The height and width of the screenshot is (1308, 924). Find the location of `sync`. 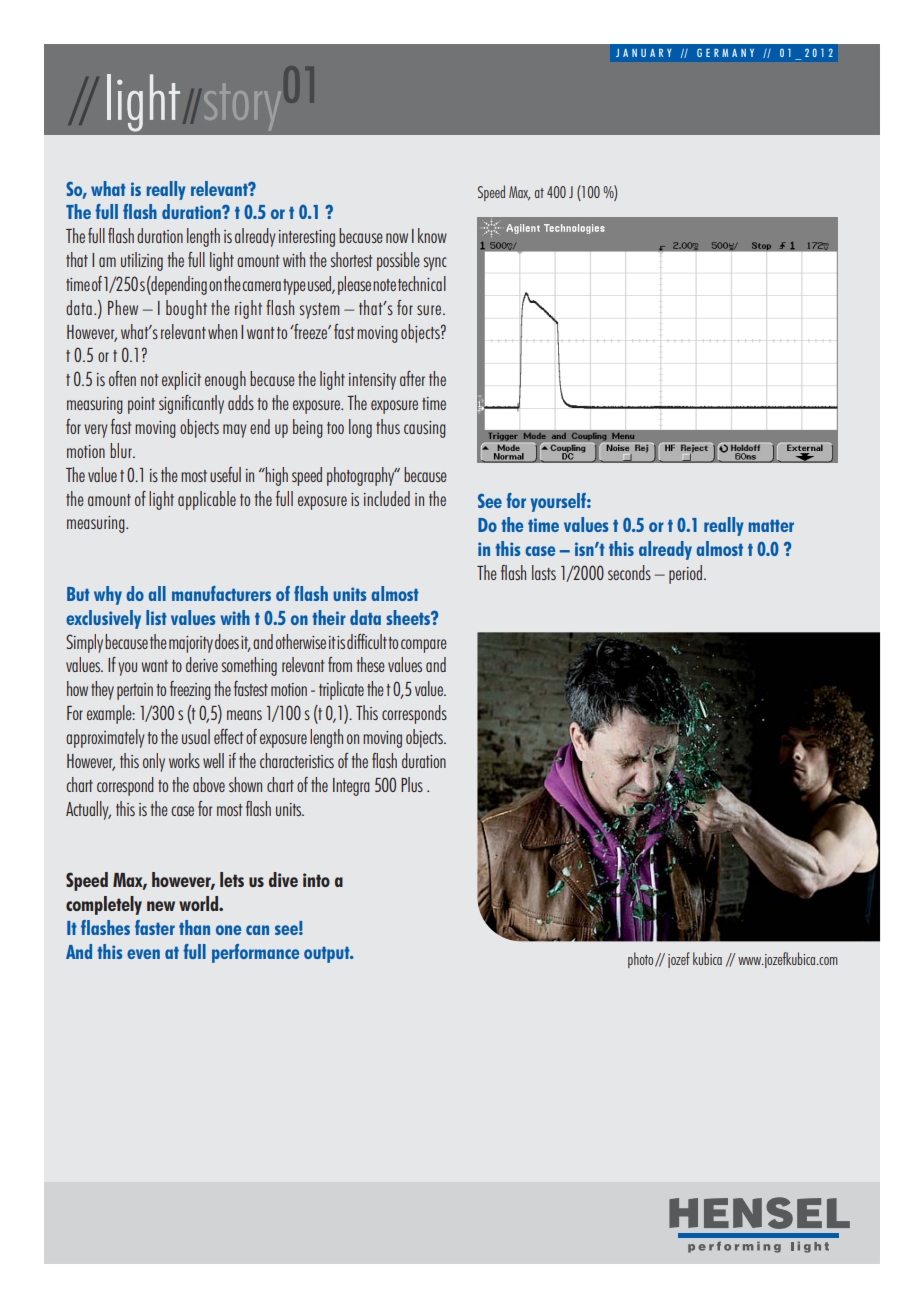

sync is located at coordinates (435, 264).
